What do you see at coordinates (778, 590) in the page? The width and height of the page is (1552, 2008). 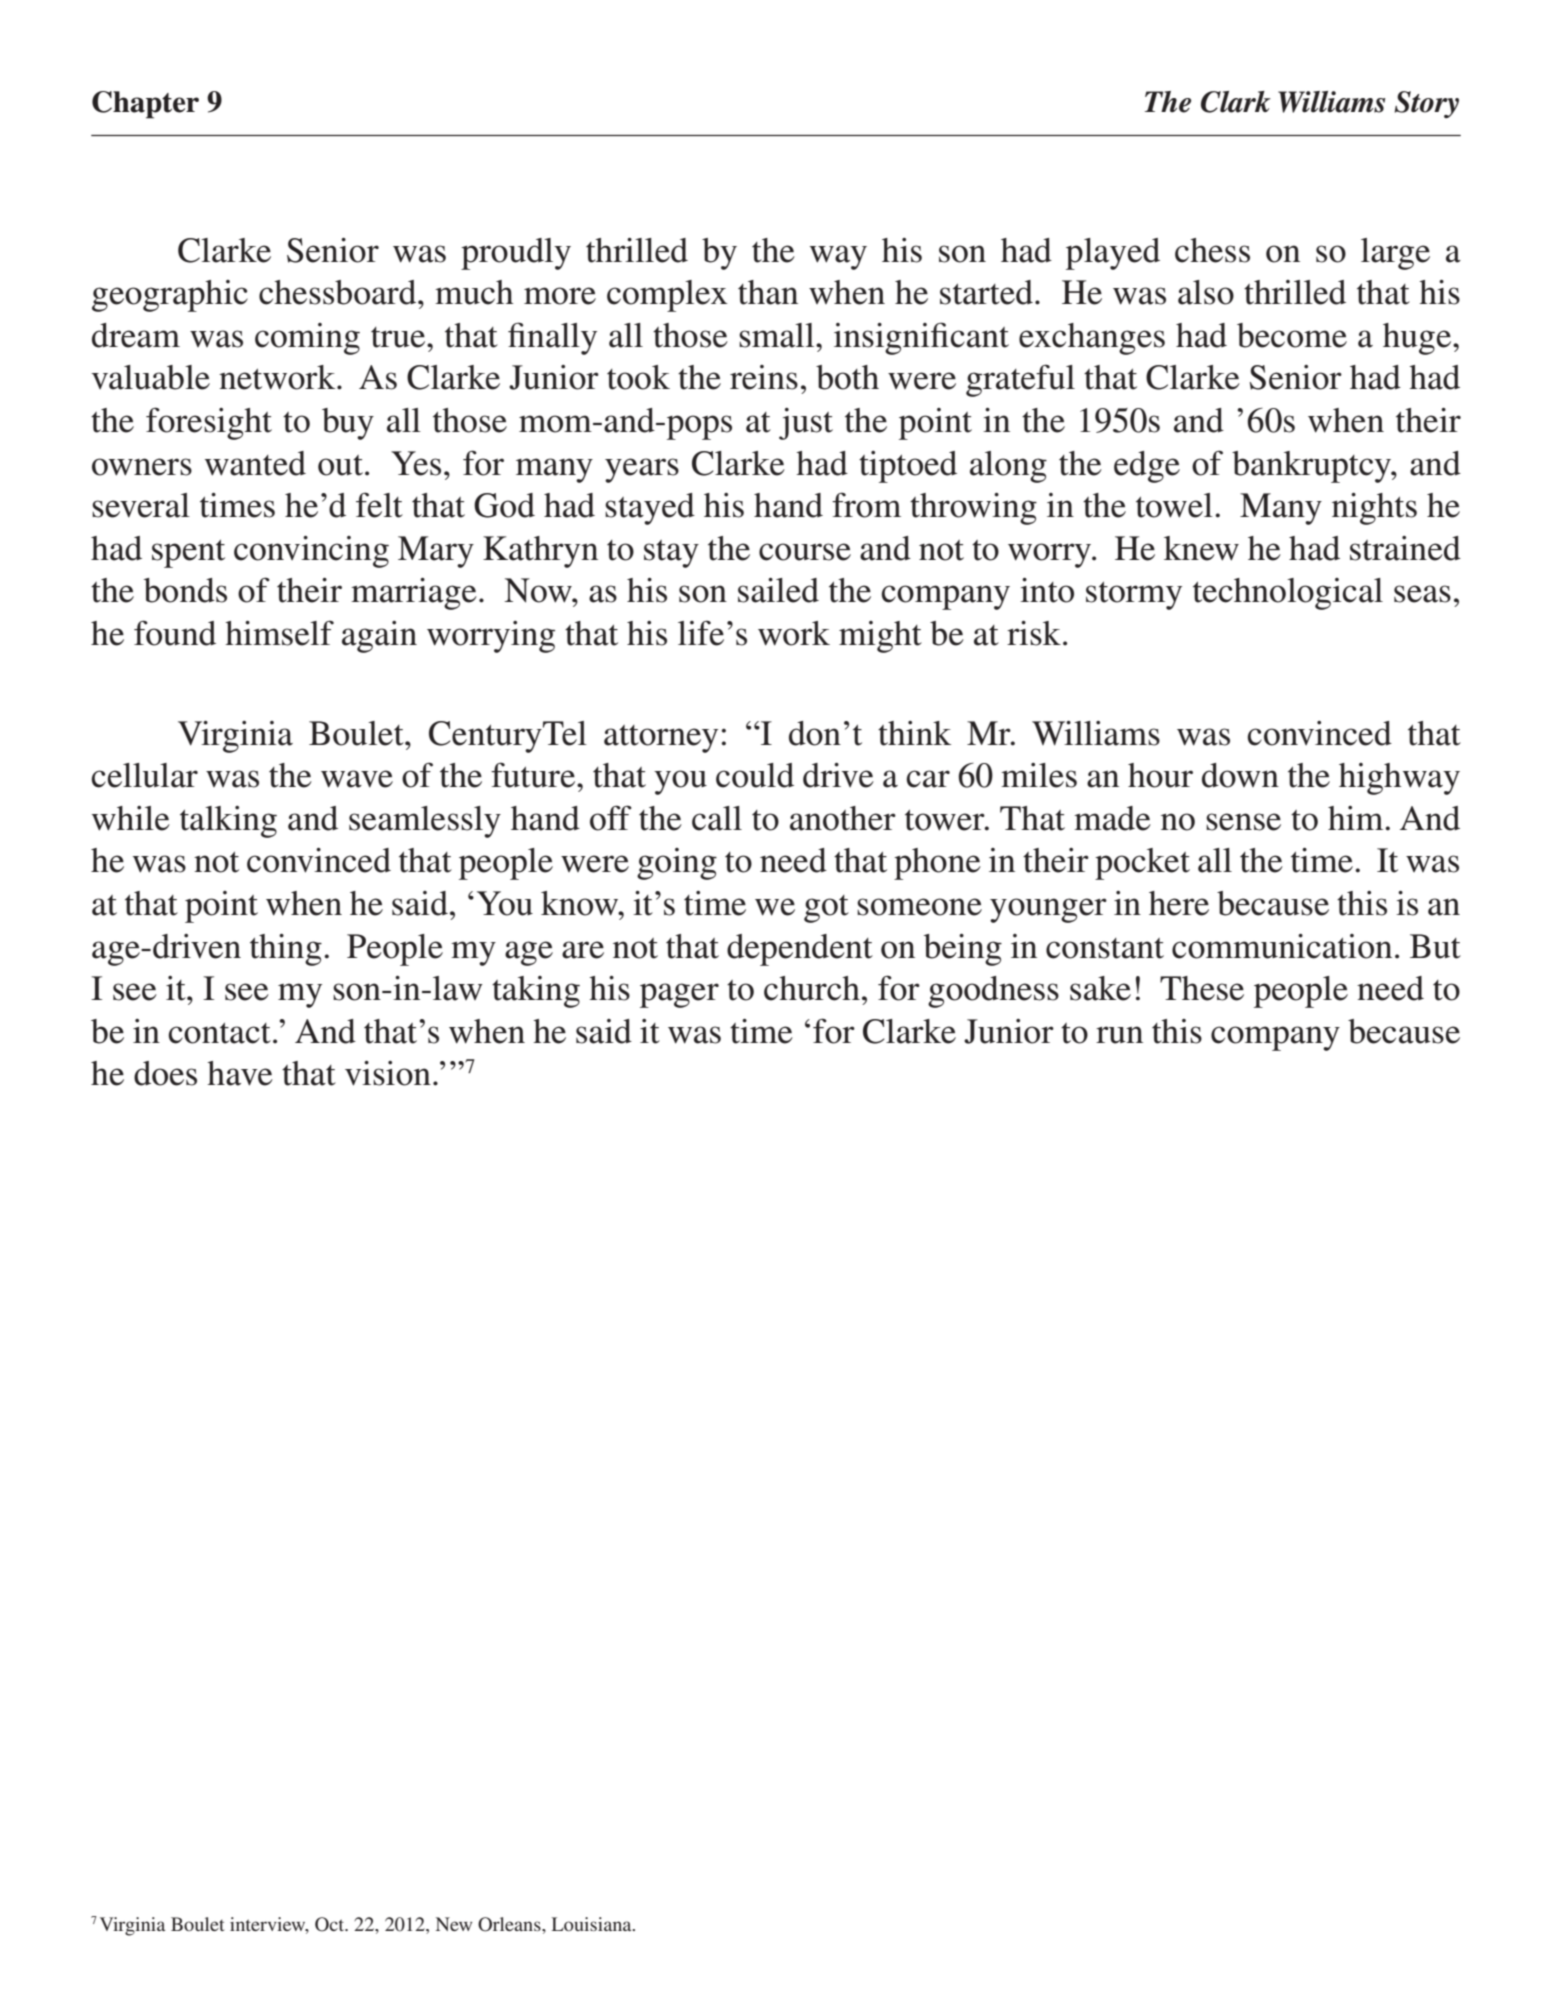 I see `sailed` at bounding box center [778, 590].
